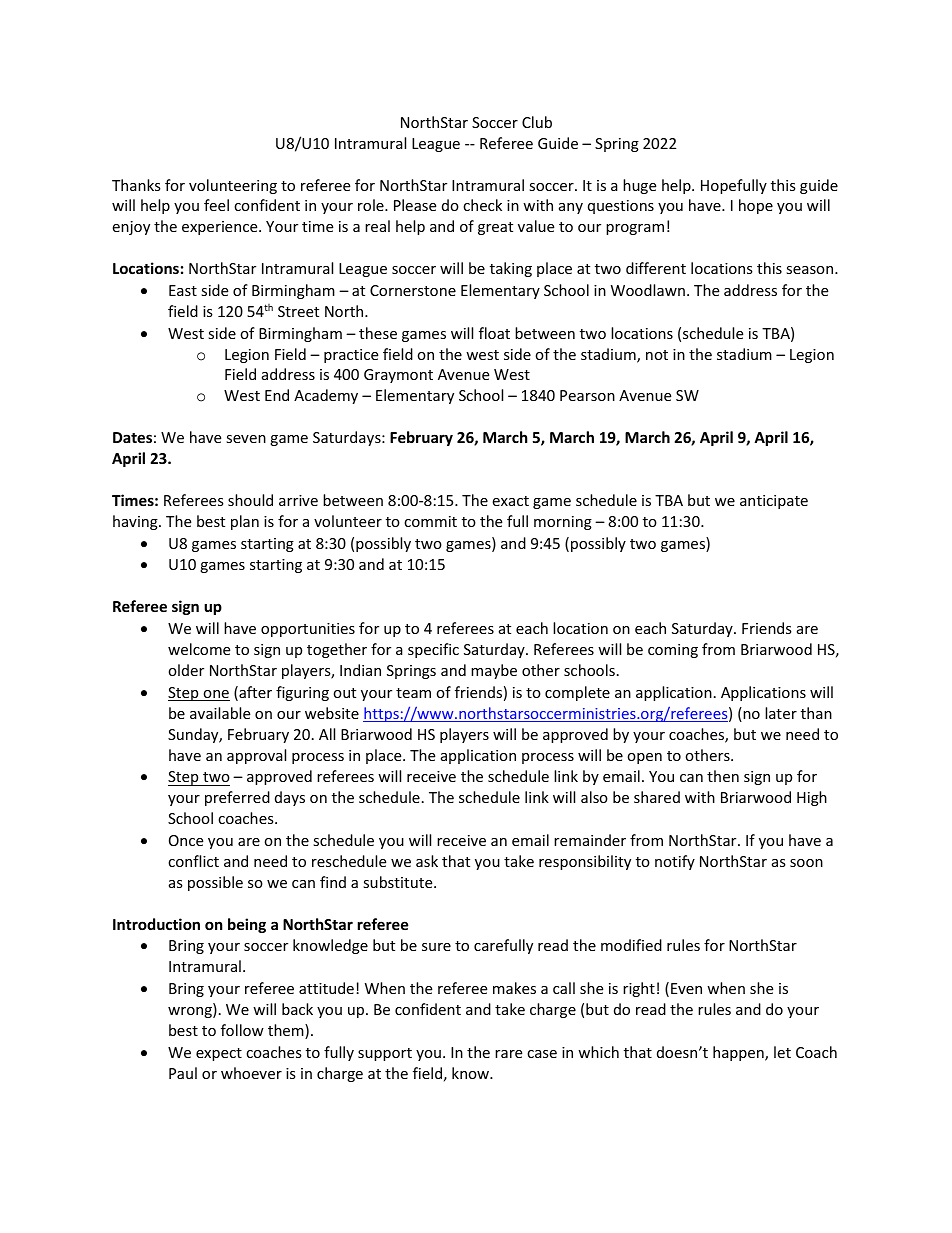 Image resolution: width=952 pixels, height=1233 pixels. I want to click on feel, so click(216, 205).
